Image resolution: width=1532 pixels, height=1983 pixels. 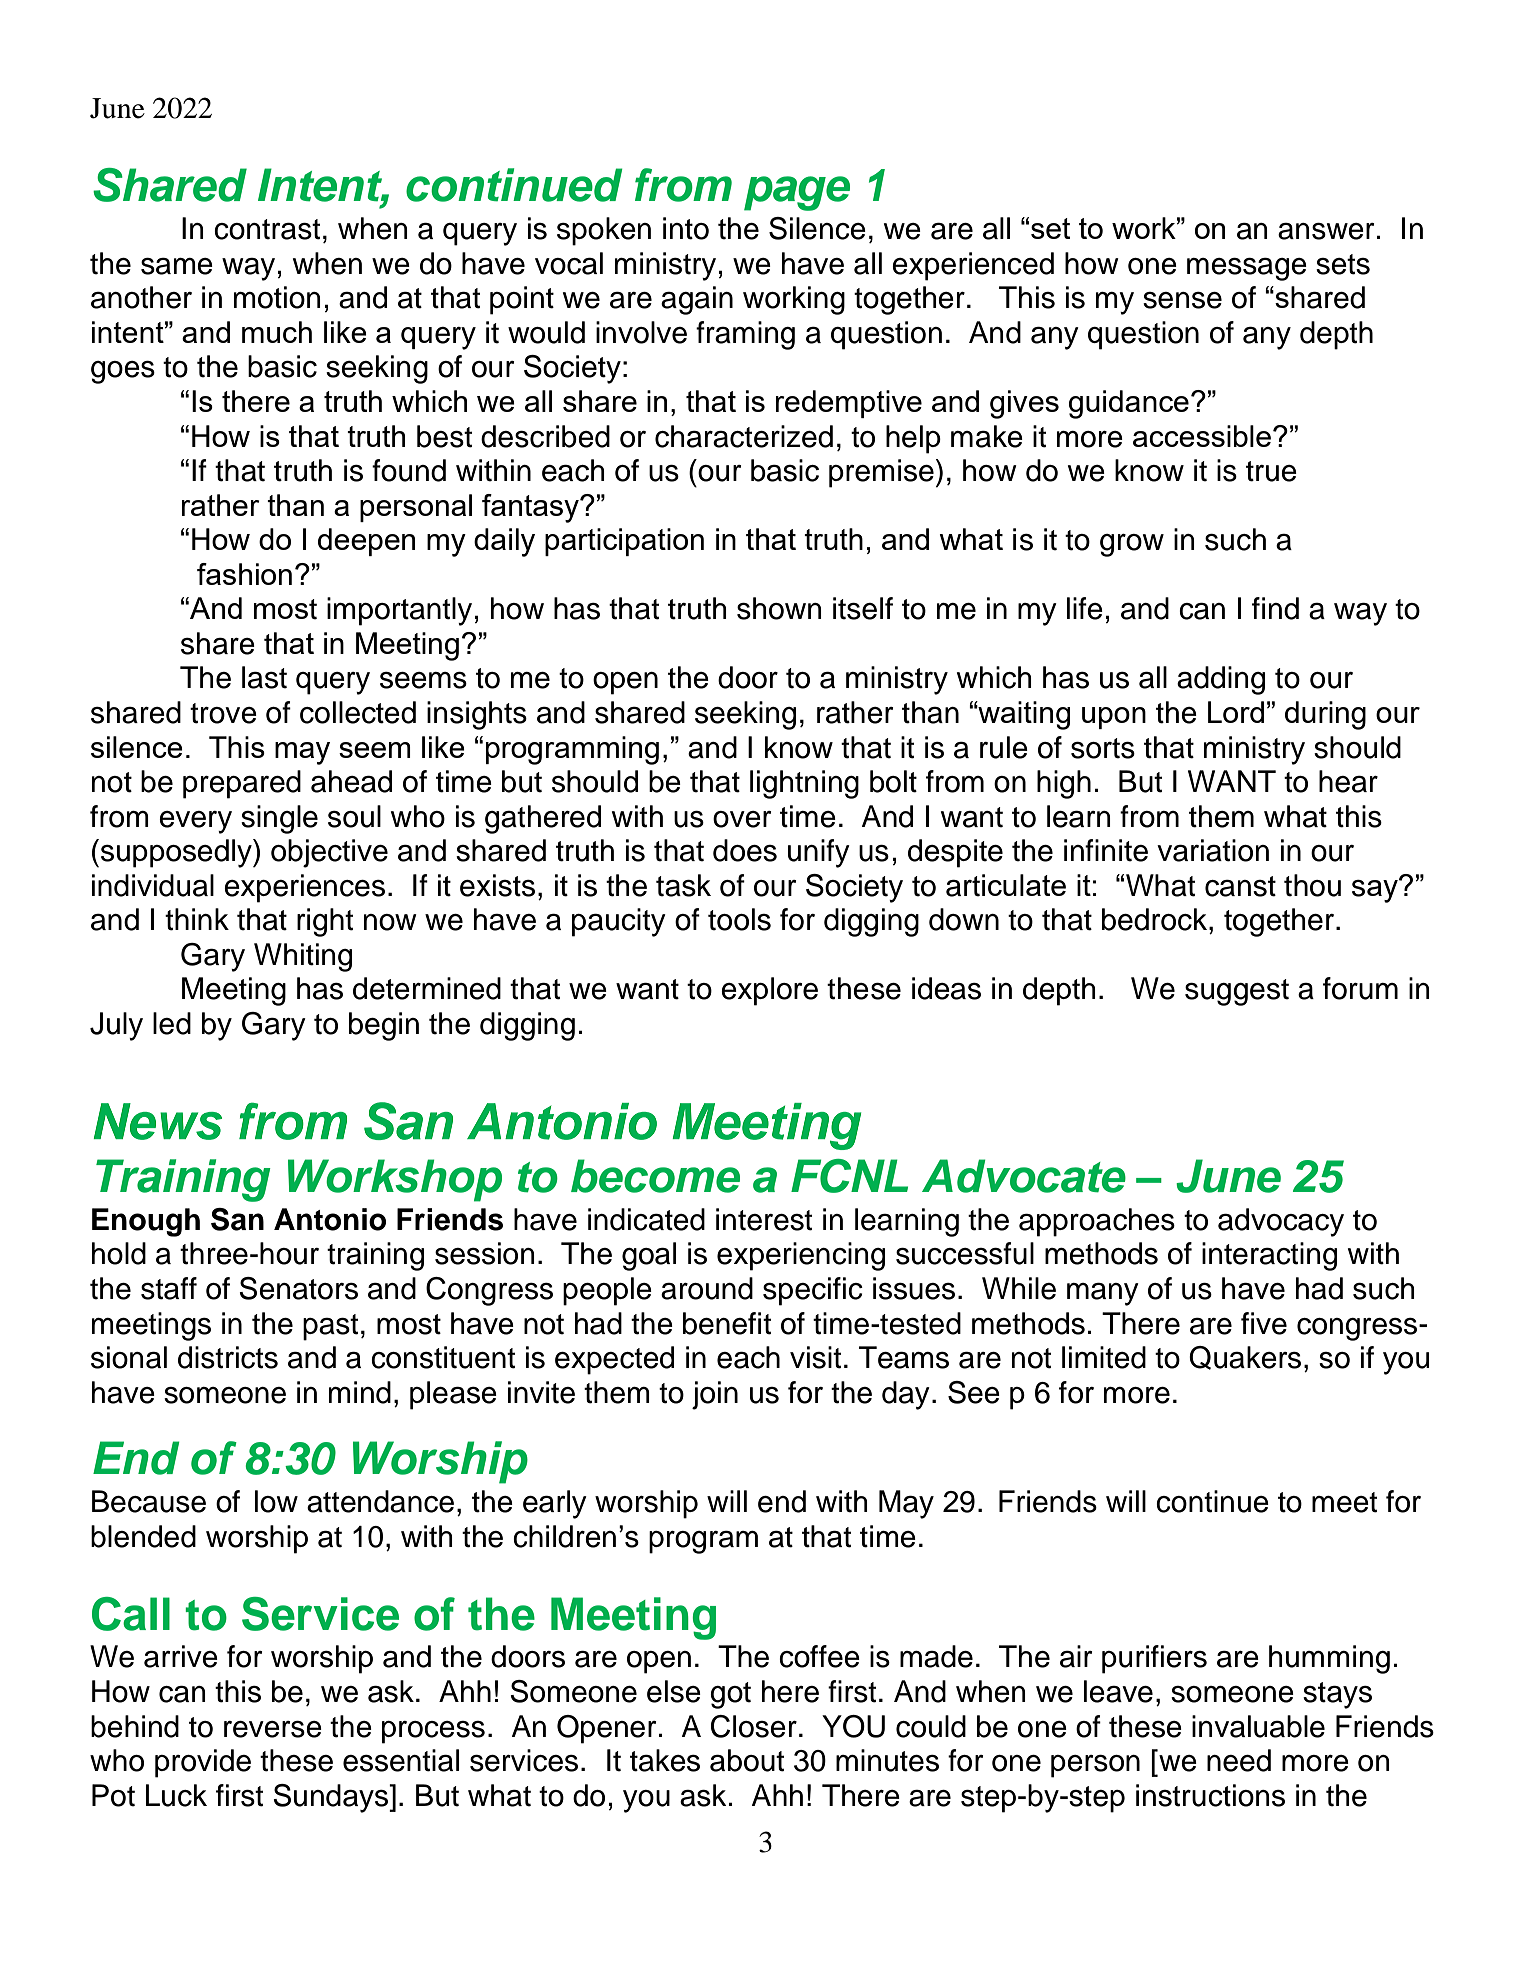 What do you see at coordinates (267, 229) in the page?
I see `contrast` at bounding box center [267, 229].
